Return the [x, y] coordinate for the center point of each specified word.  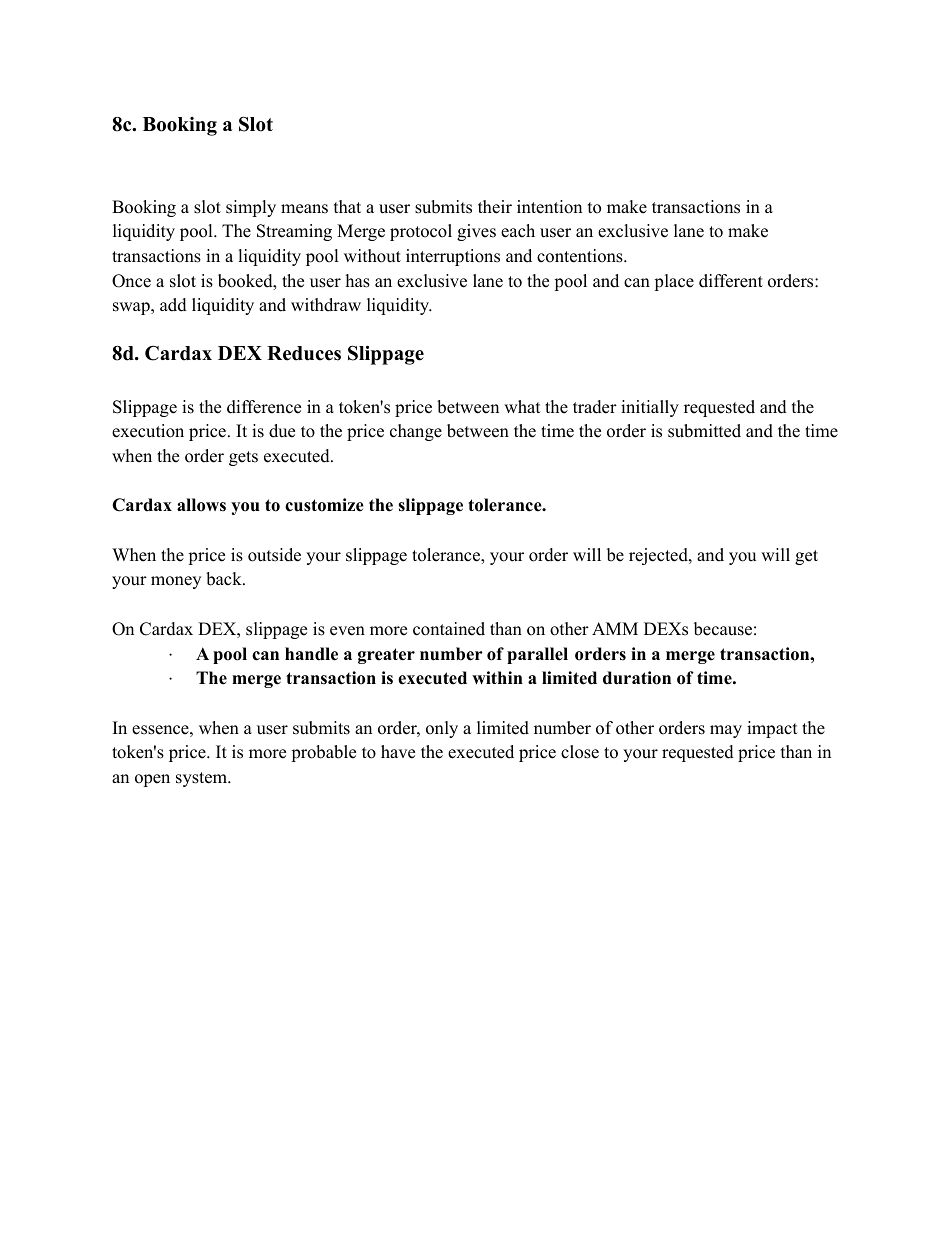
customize [324, 505]
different [731, 281]
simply [251, 208]
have [398, 752]
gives [476, 232]
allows [201, 505]
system [202, 779]
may [726, 731]
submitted [704, 431]
